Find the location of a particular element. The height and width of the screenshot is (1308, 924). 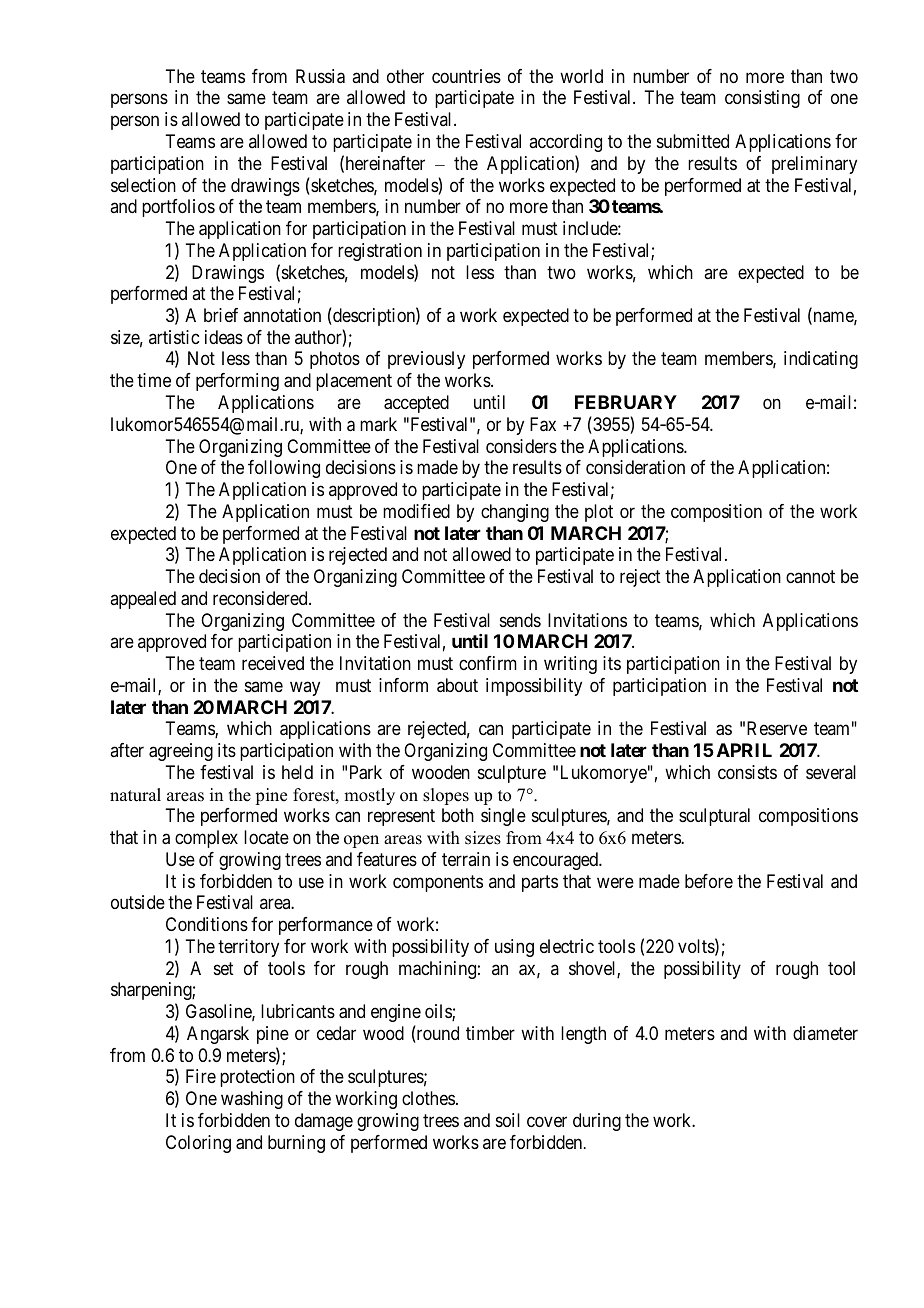

countries is located at coordinates (466, 76).
